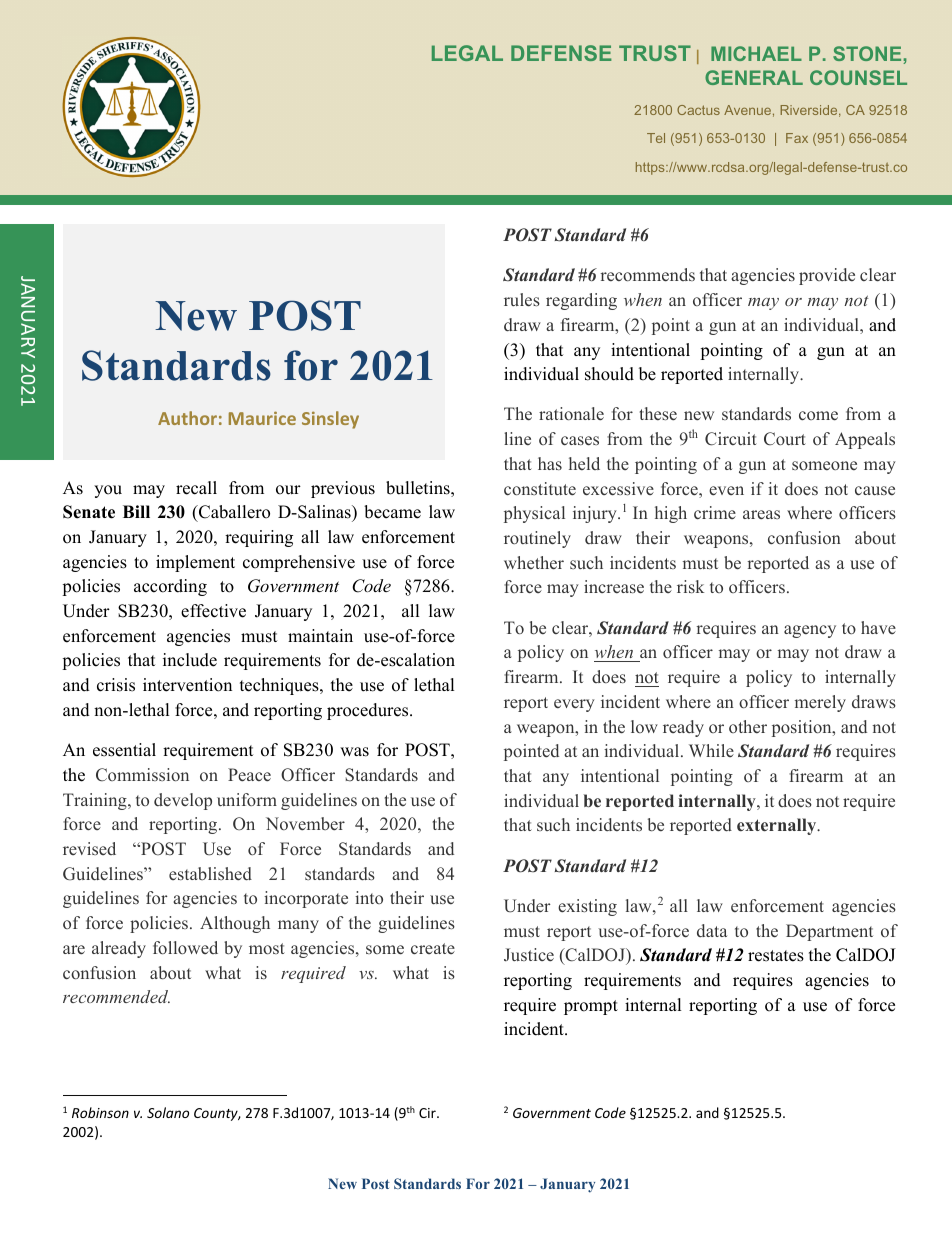 The height and width of the screenshot is (1233, 952). Describe the element at coordinates (656, 138) in the screenshot. I see `Tel` at that location.
